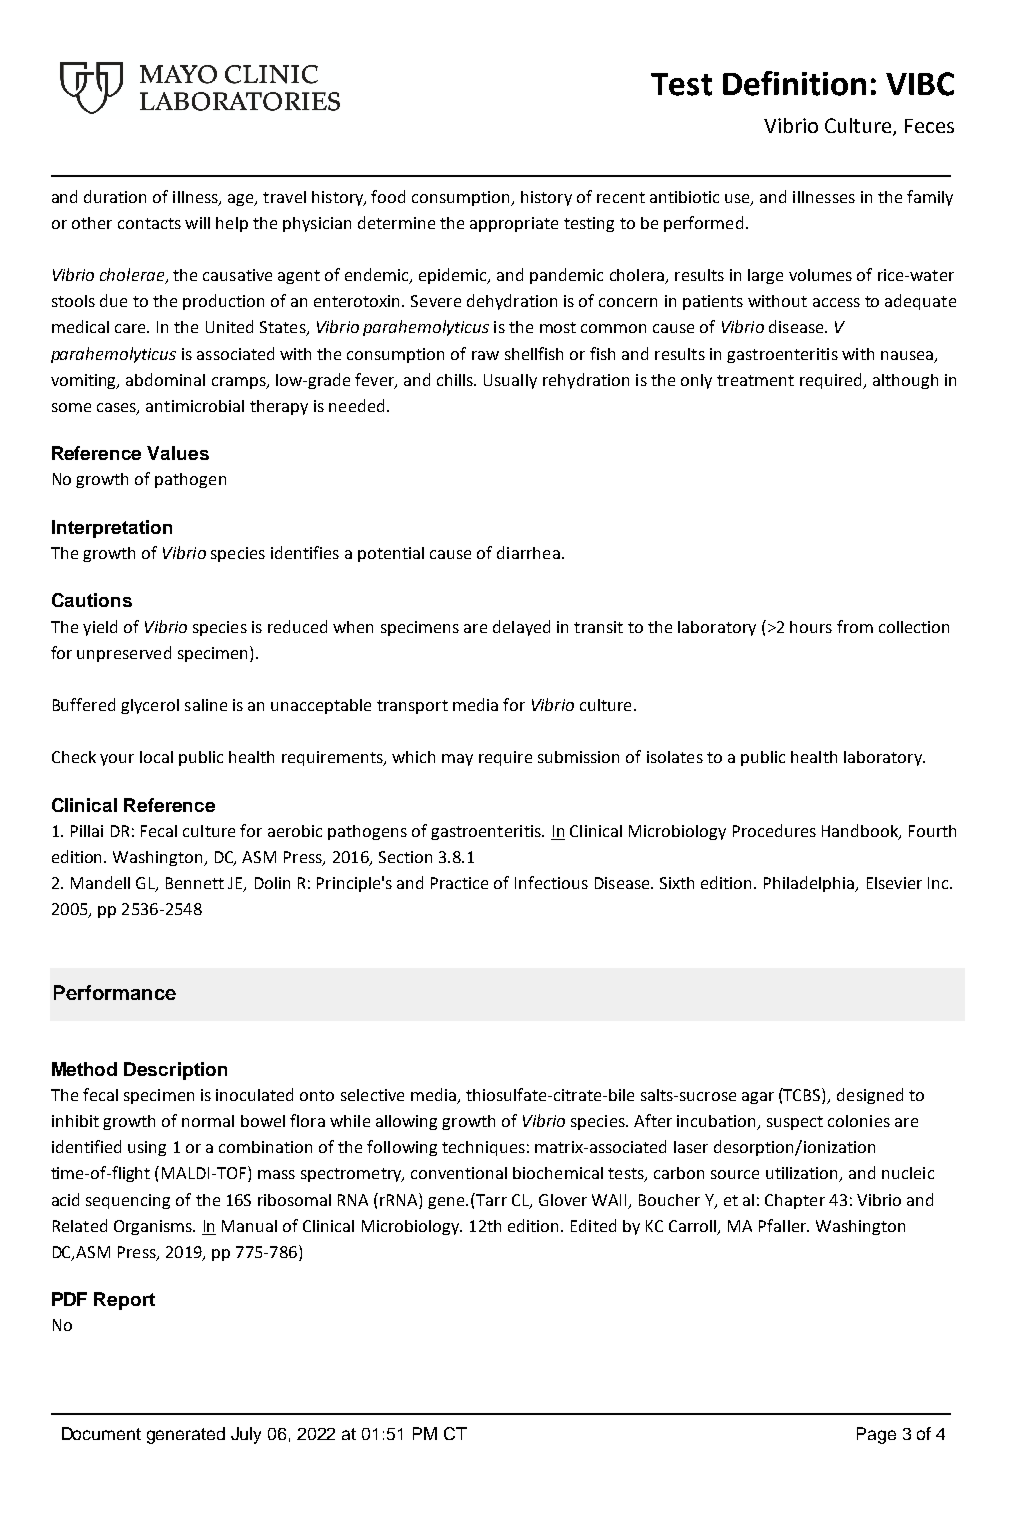 Image resolution: width=1016 pixels, height=1523 pixels. What do you see at coordinates (794, 83) in the document?
I see `Definition` at bounding box center [794, 83].
